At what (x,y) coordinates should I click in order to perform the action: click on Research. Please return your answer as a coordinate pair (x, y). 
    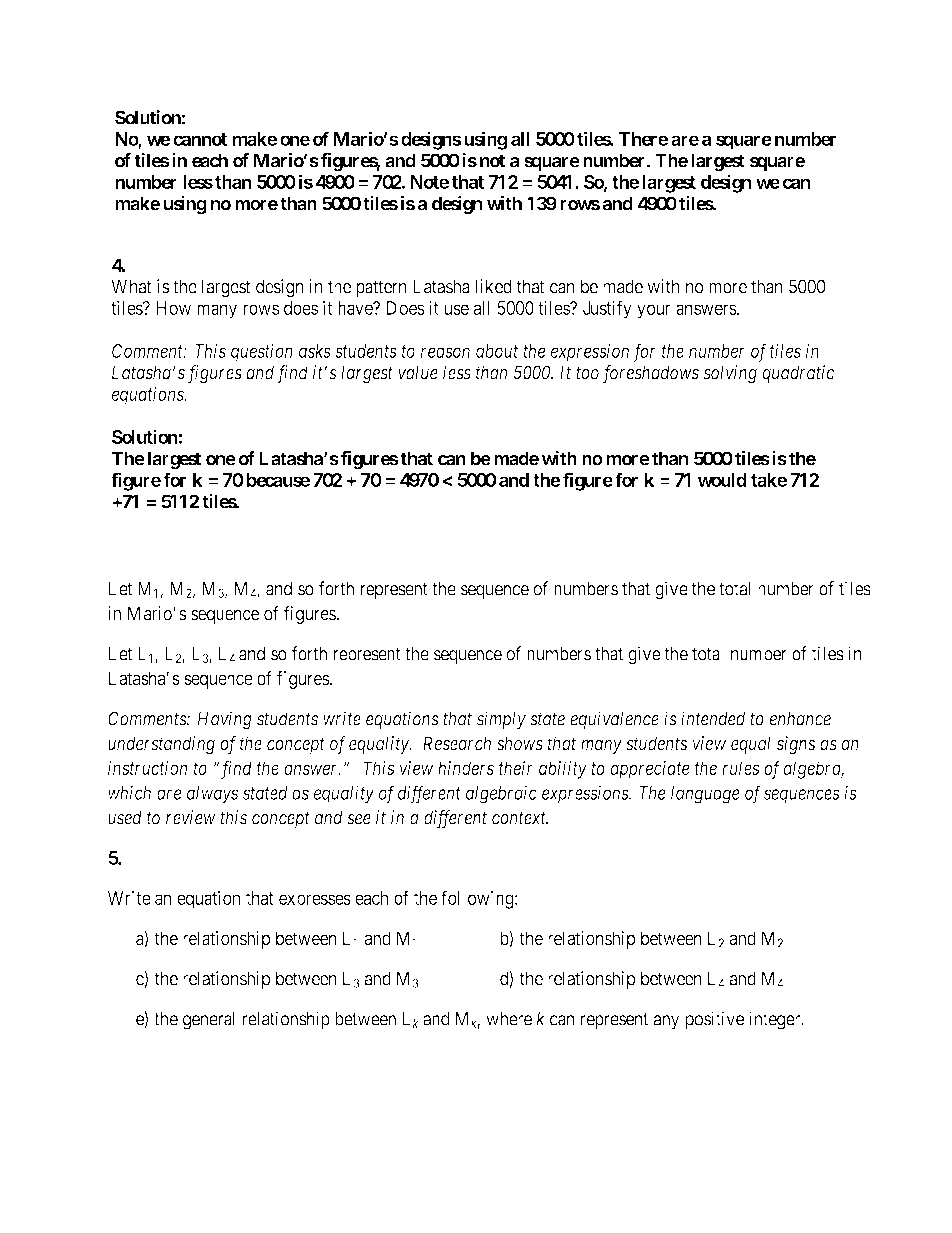
    Looking at the image, I should click on (457, 743).
